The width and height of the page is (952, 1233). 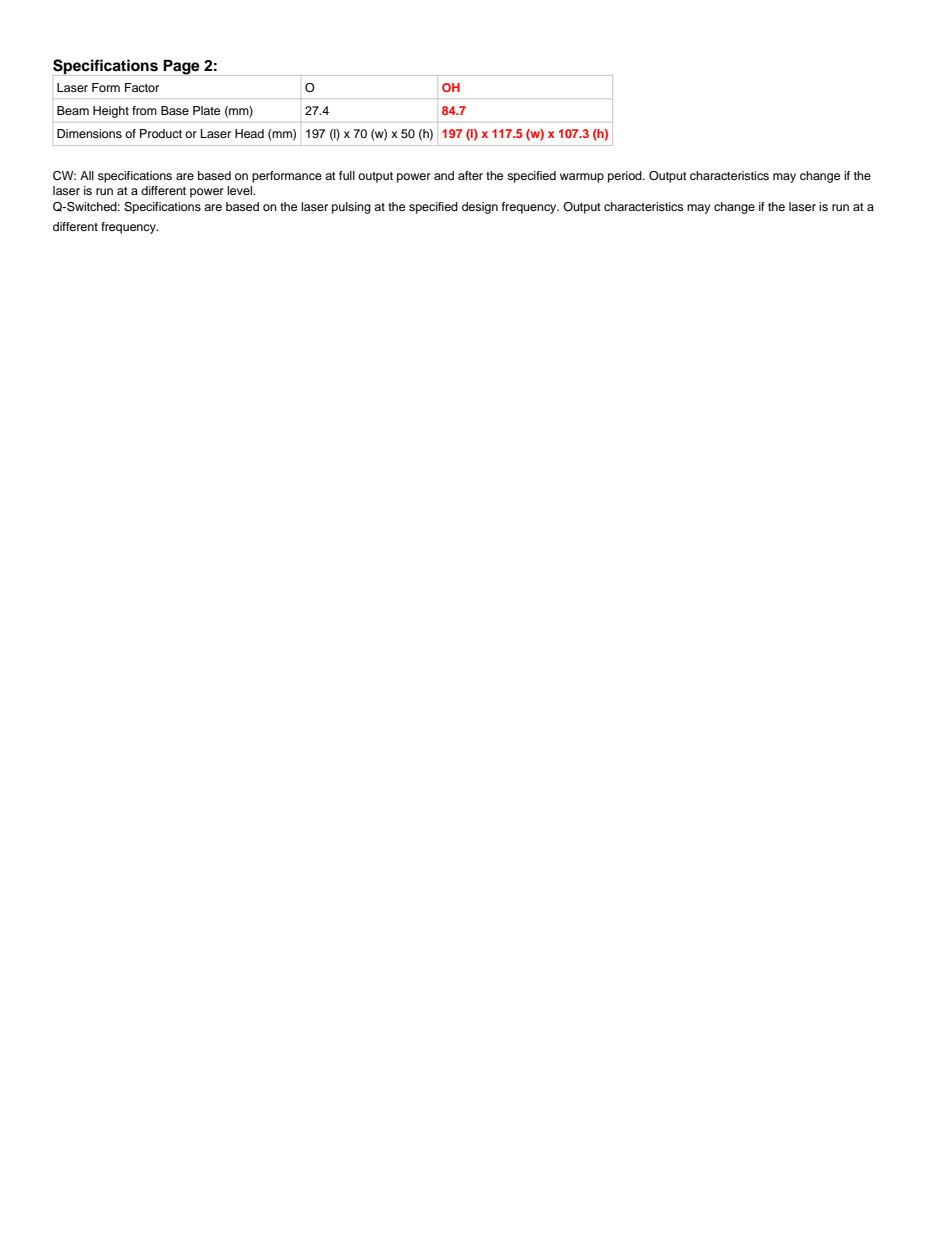 I want to click on Plate, so click(x=206, y=110).
